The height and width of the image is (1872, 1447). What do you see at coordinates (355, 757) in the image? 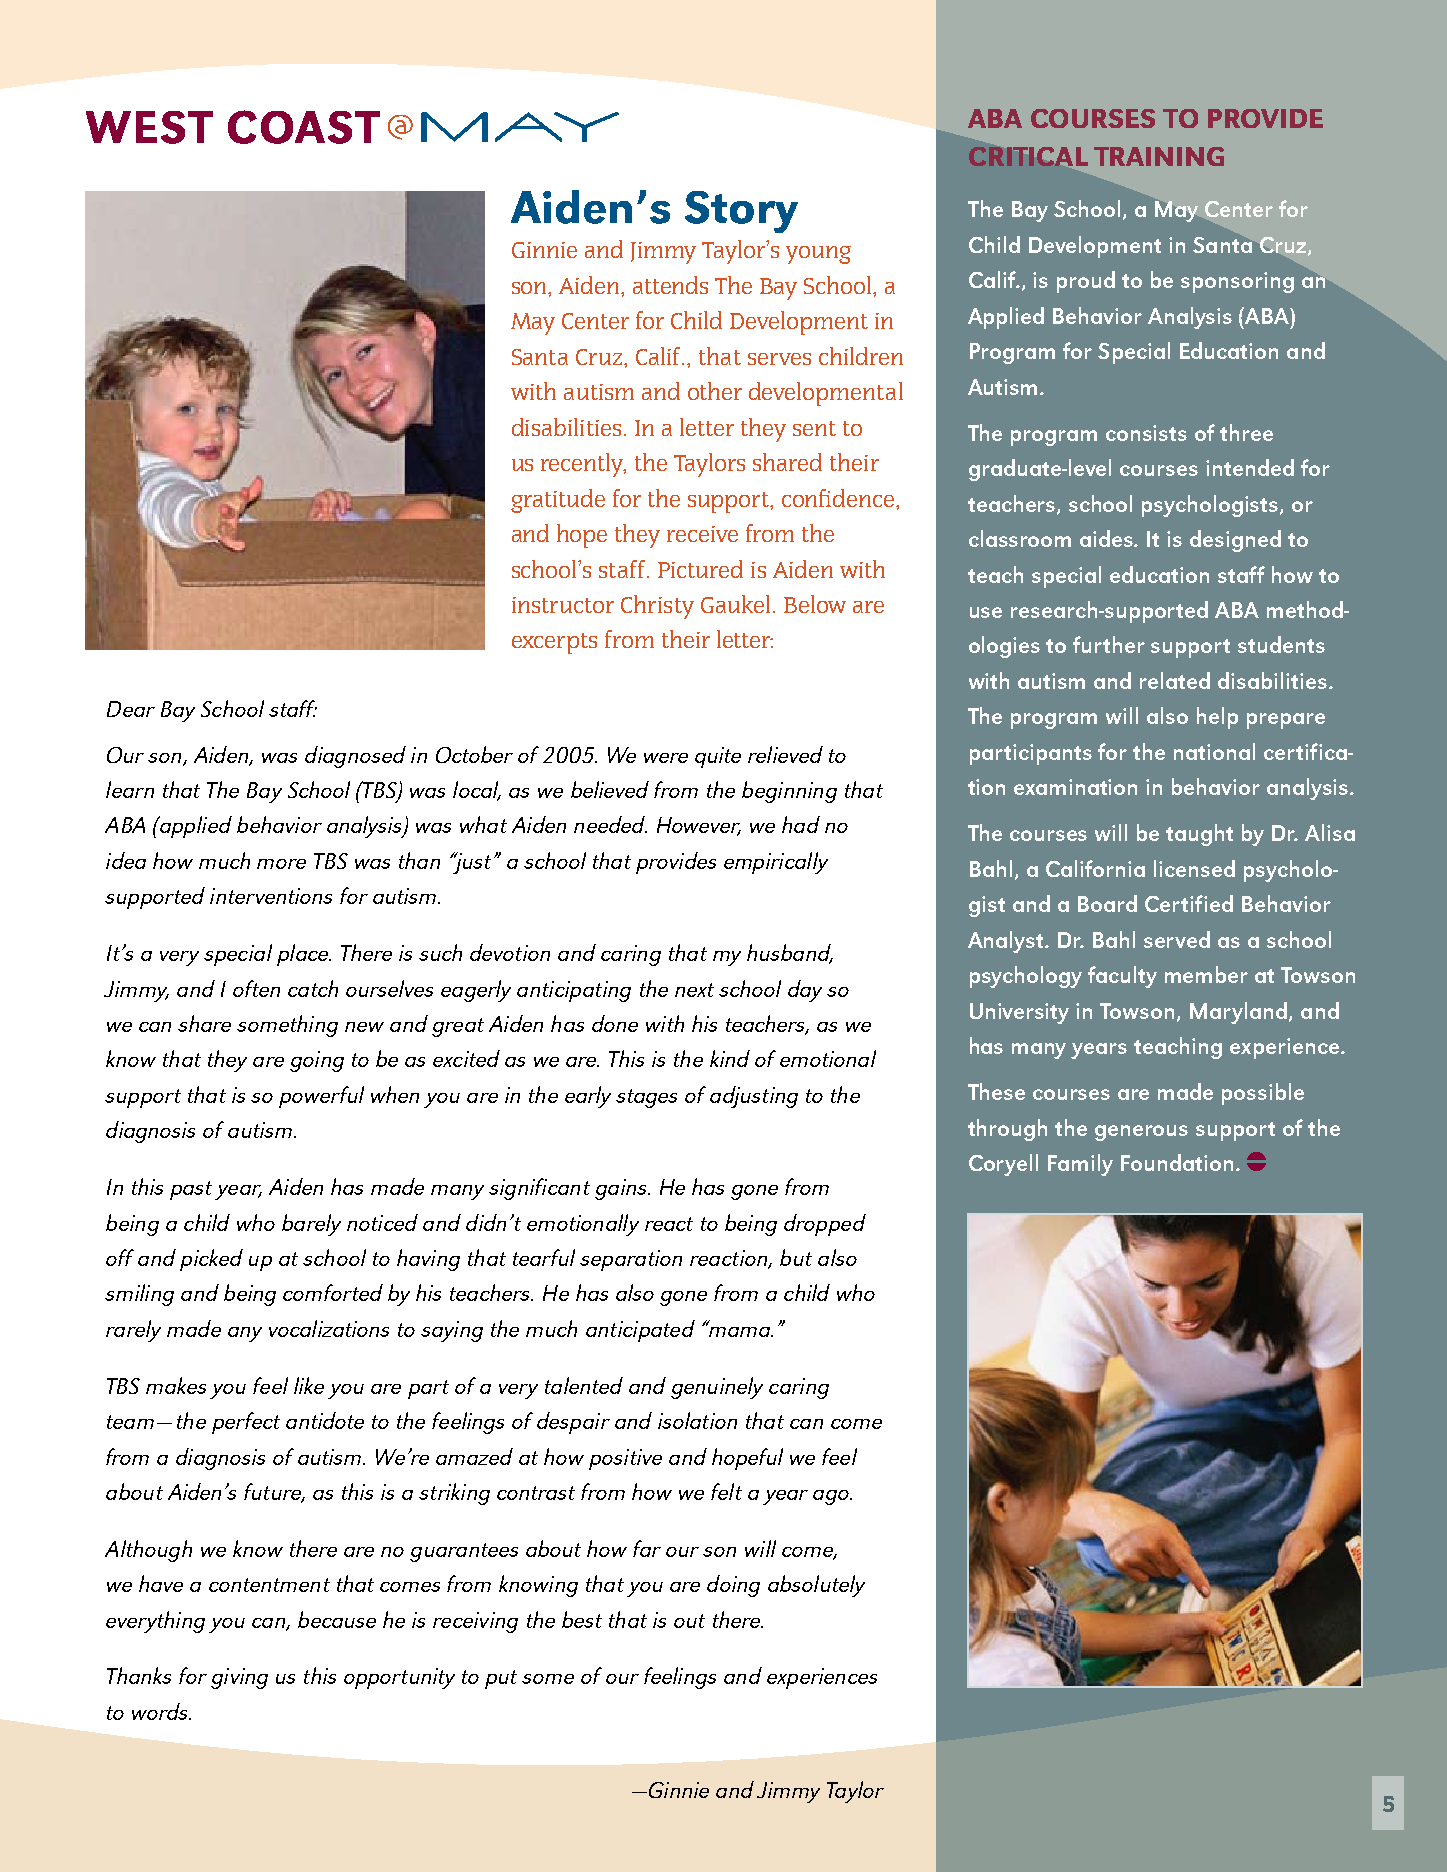
I see `diagnosed` at bounding box center [355, 757].
